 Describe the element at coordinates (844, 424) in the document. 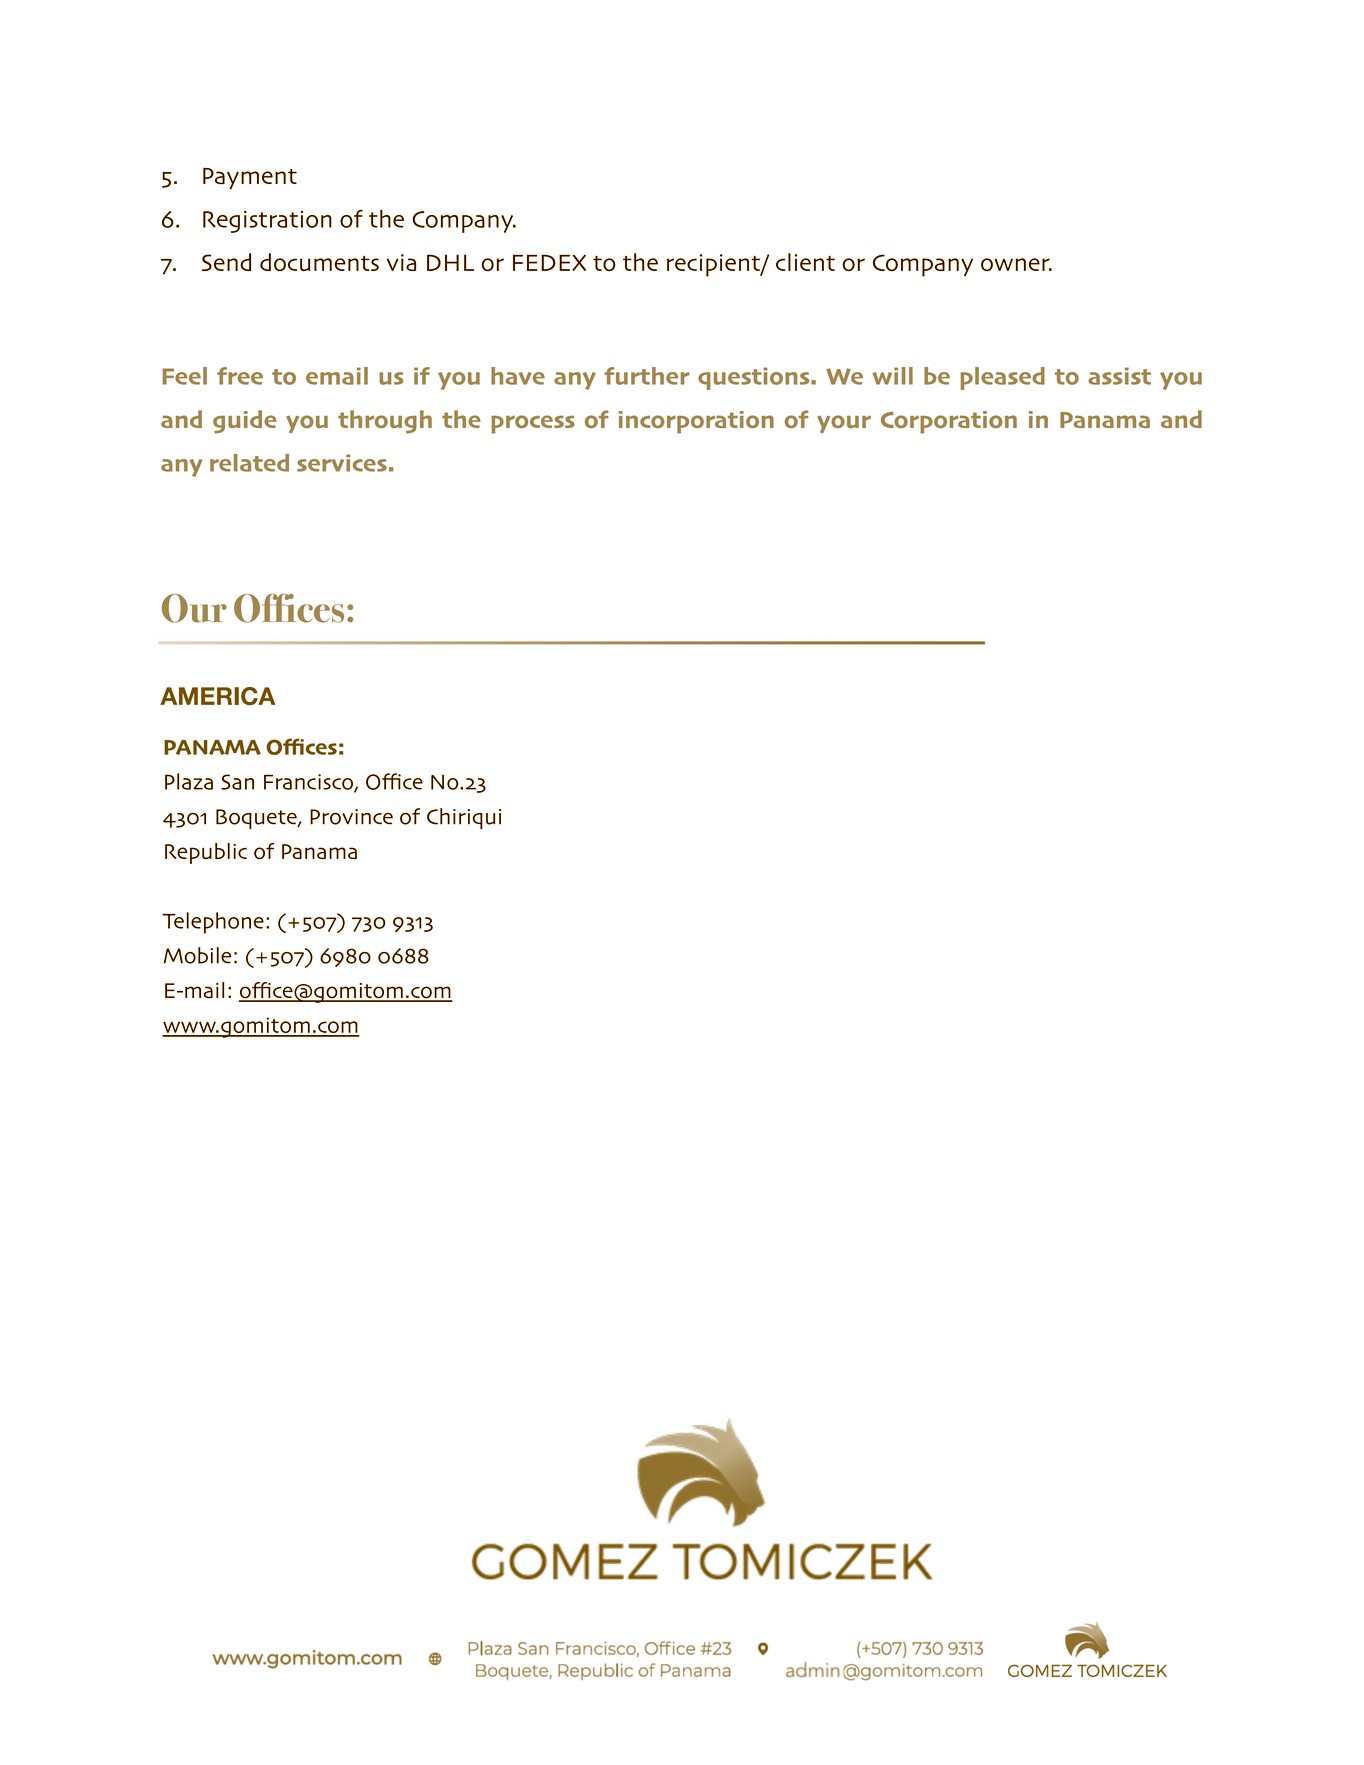

I see `your` at that location.
